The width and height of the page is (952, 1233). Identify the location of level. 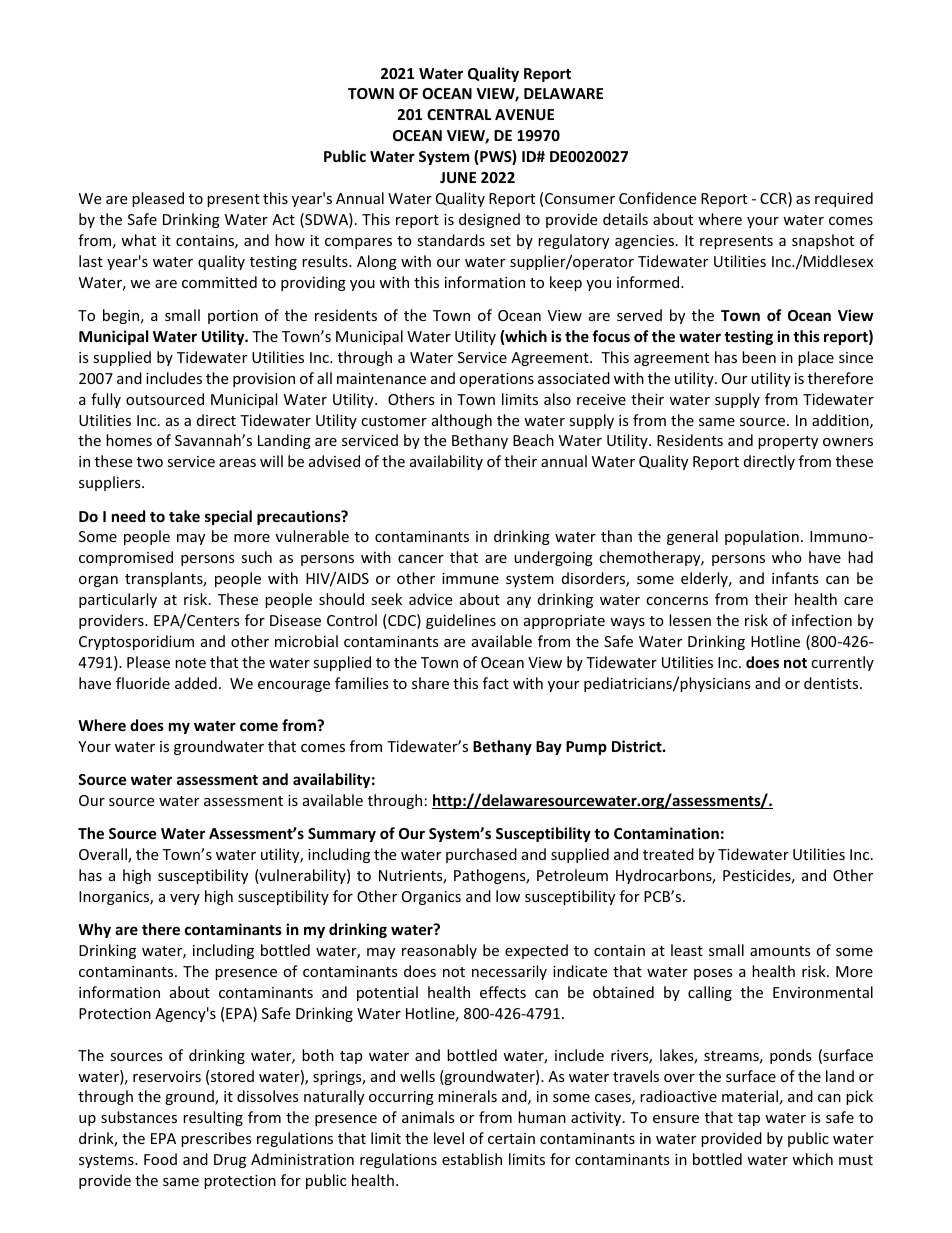
(449, 1138).
